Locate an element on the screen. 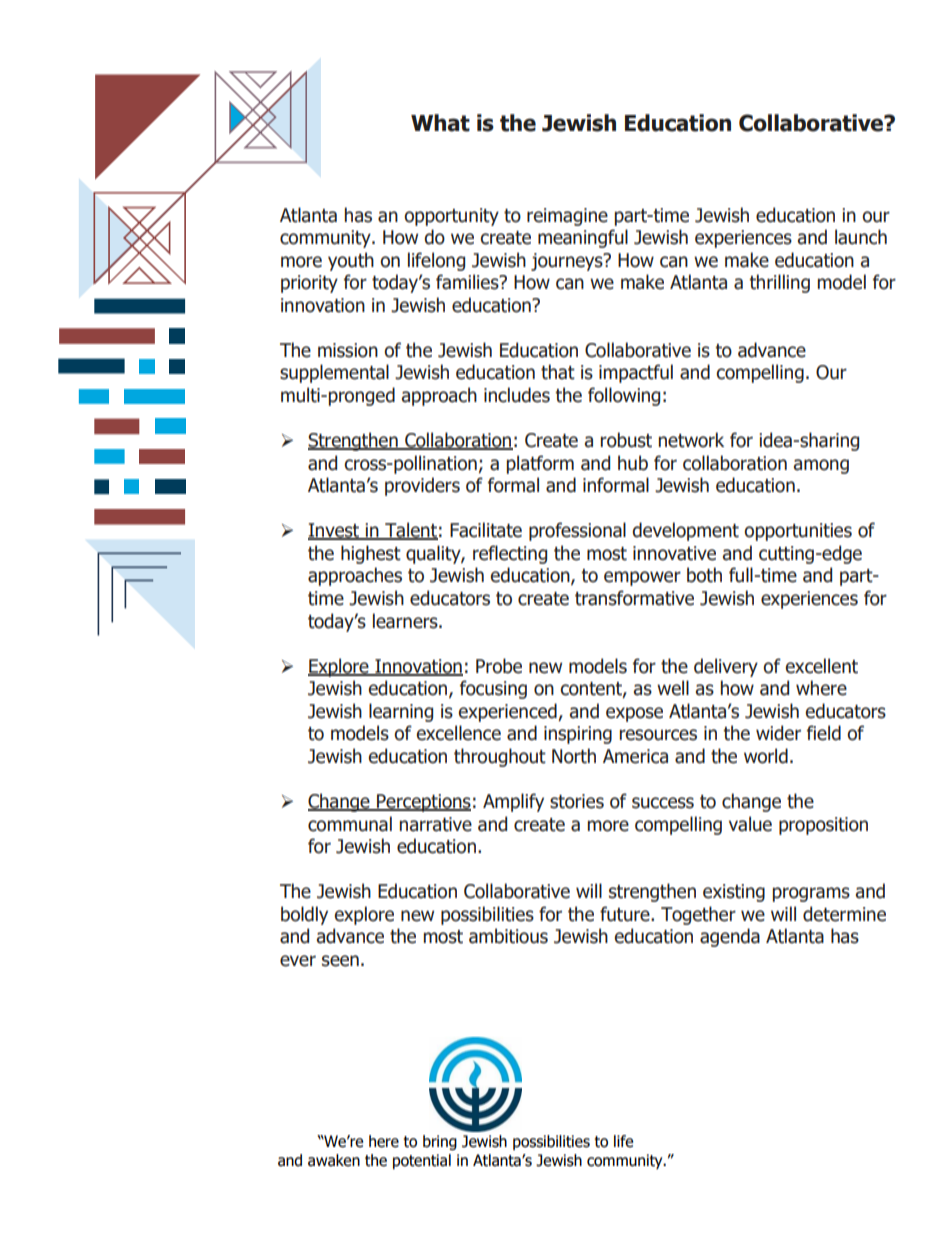 The width and height of the screenshot is (952, 1233). agenda is located at coordinates (730, 937).
